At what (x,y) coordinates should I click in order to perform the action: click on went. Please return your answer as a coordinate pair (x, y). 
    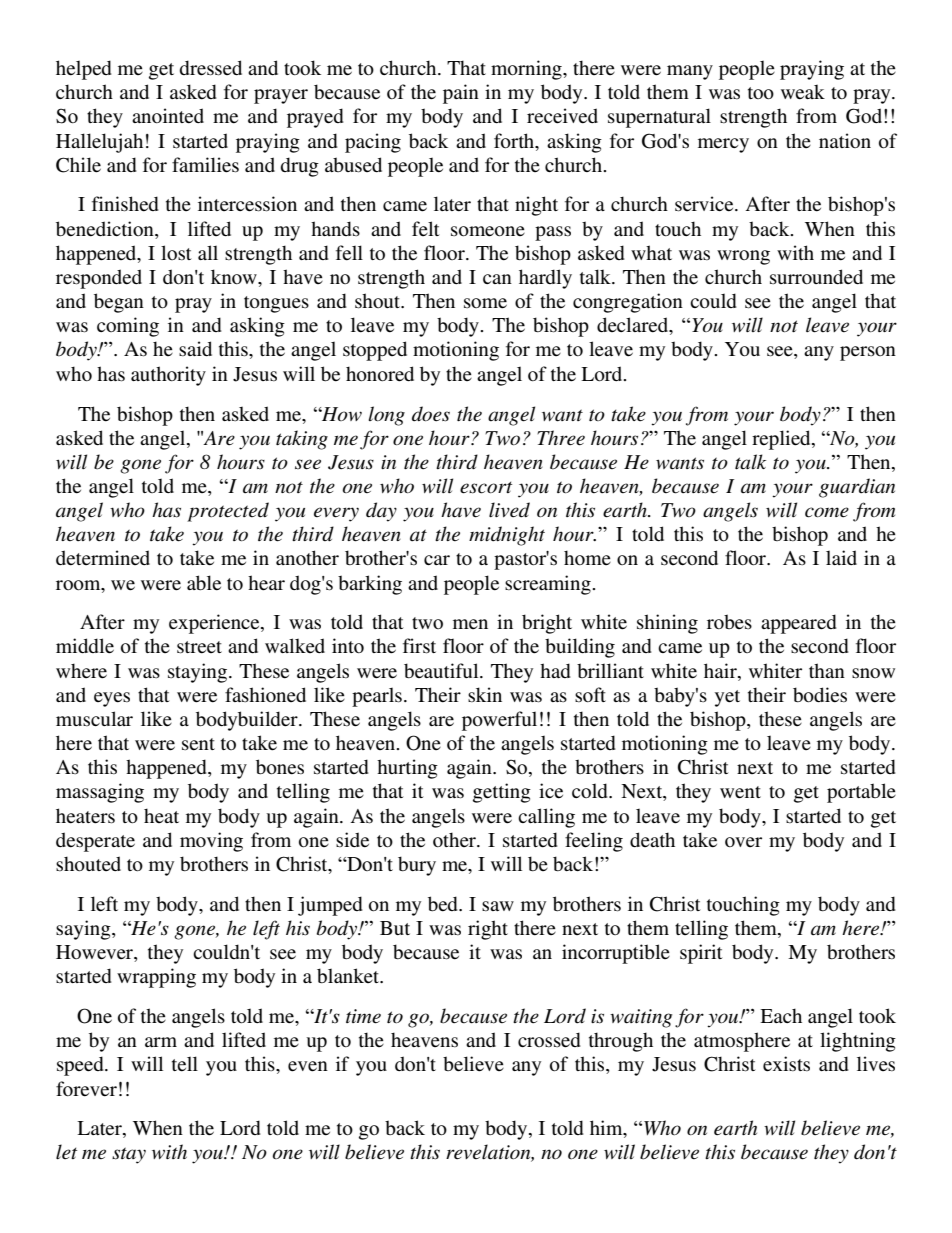
    Looking at the image, I should click on (740, 792).
